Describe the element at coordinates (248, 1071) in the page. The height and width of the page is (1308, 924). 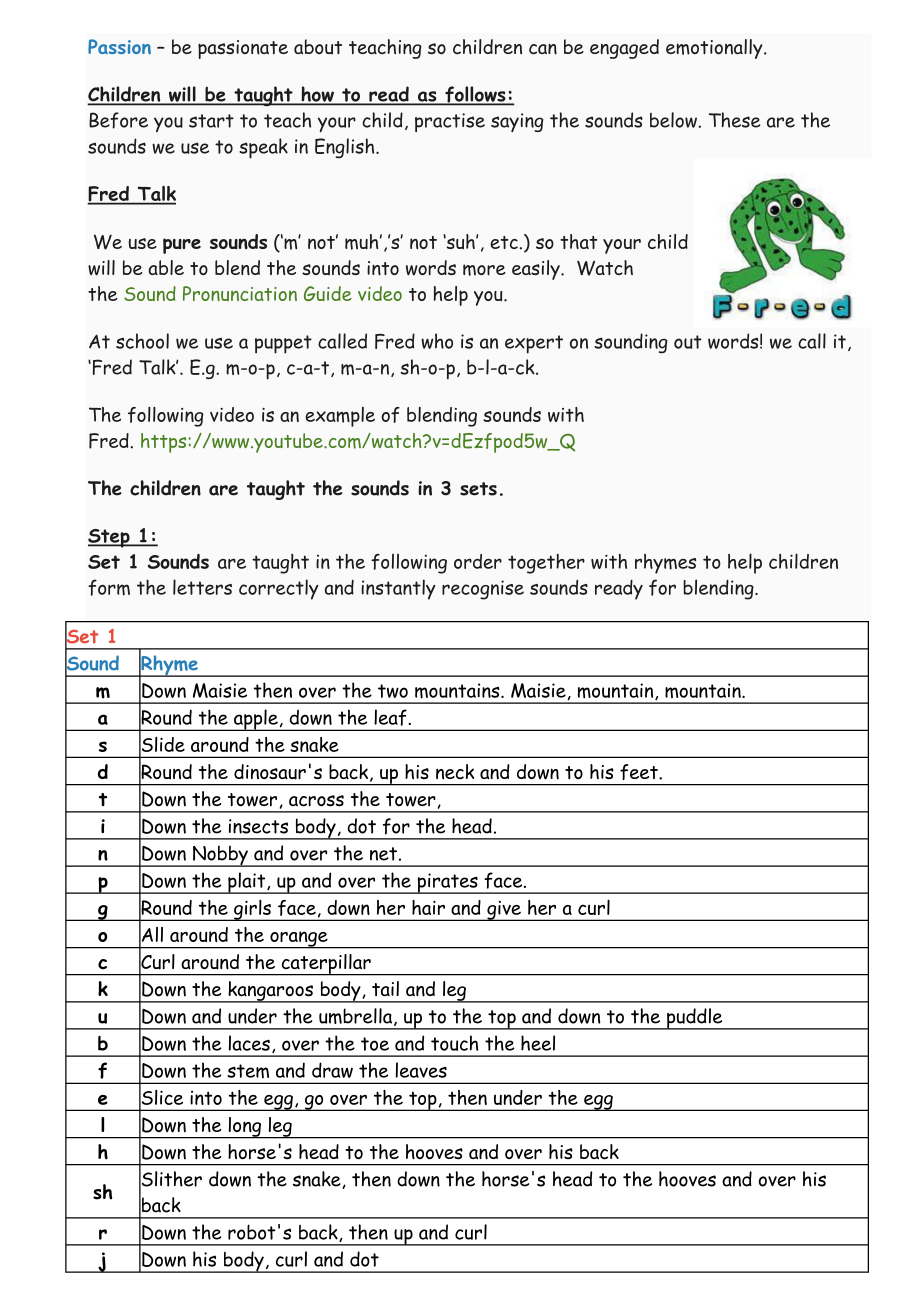
I see `stem` at that location.
